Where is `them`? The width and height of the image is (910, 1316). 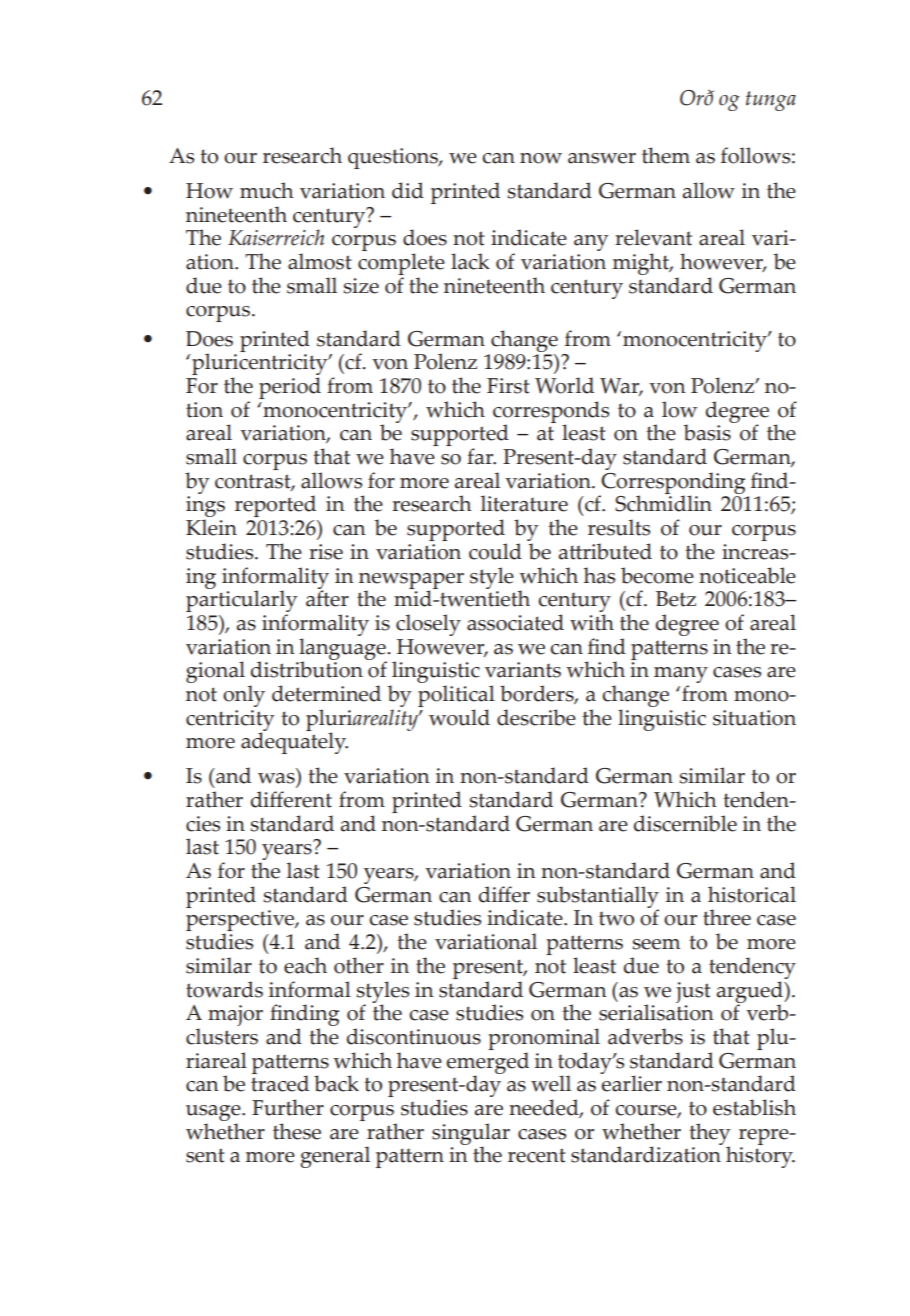 them is located at coordinates (666, 155).
